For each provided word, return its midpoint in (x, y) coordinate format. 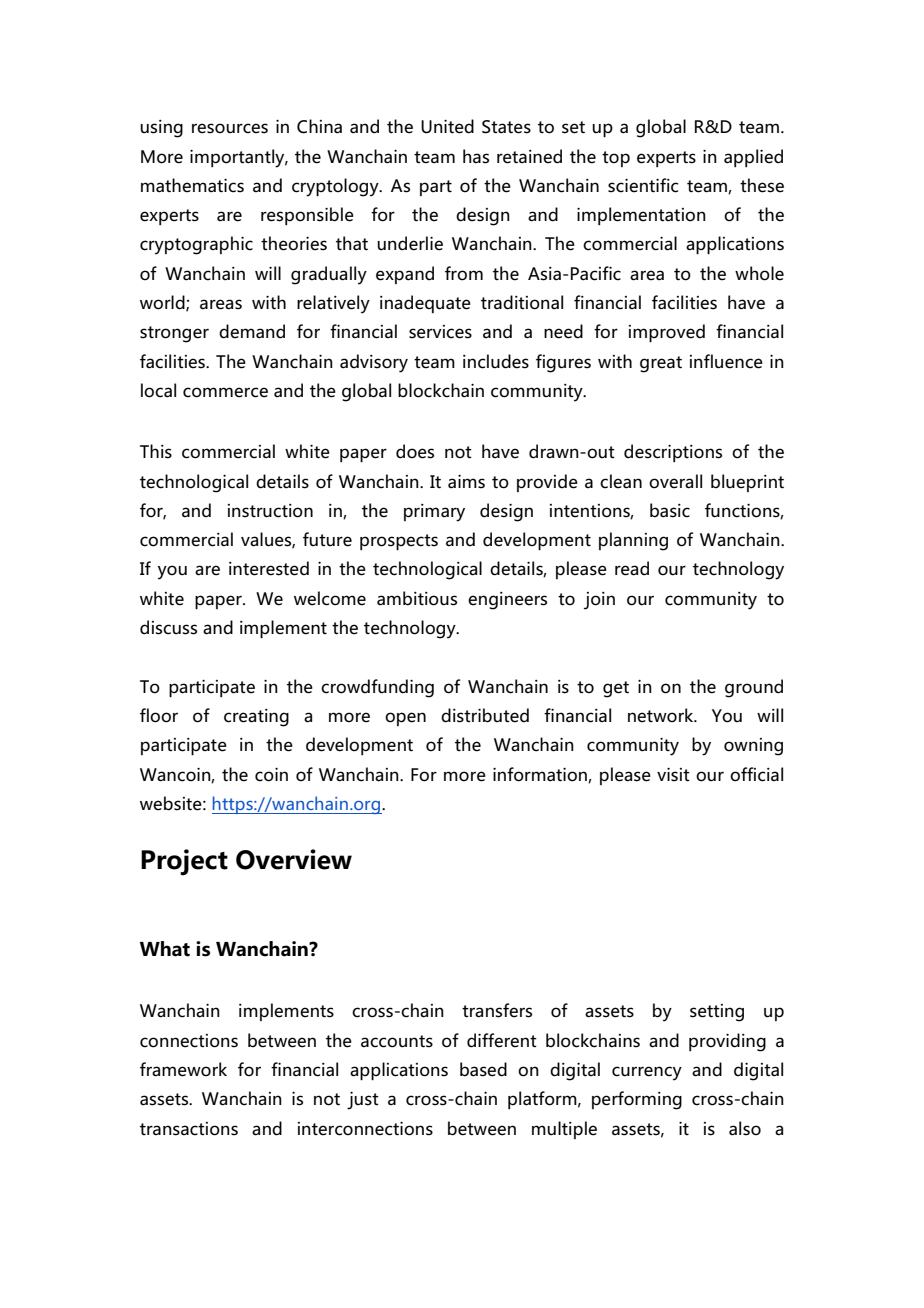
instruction (270, 511)
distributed (485, 715)
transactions (189, 1129)
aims (466, 481)
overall (675, 481)
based (483, 1069)
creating (256, 718)
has (476, 156)
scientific (643, 185)
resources (230, 128)
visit (673, 774)
